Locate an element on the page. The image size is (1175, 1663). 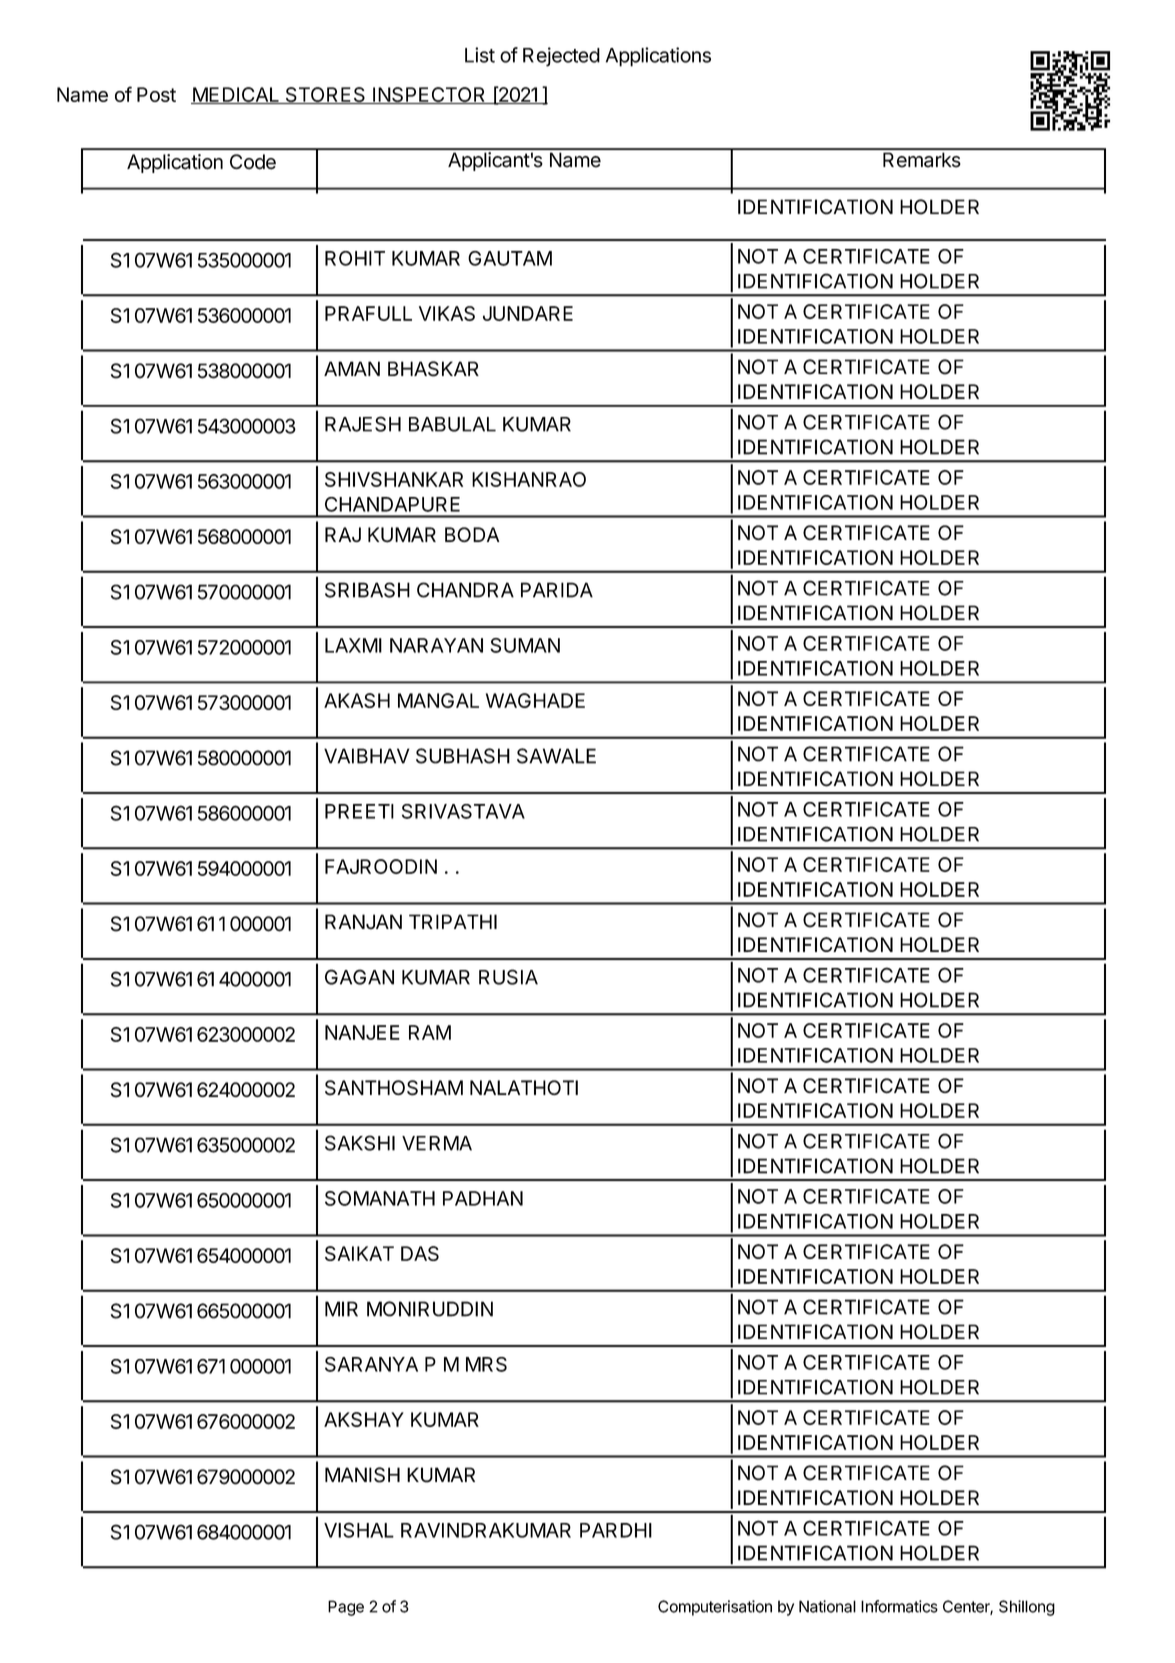
SUMAN is located at coordinates (525, 645).
